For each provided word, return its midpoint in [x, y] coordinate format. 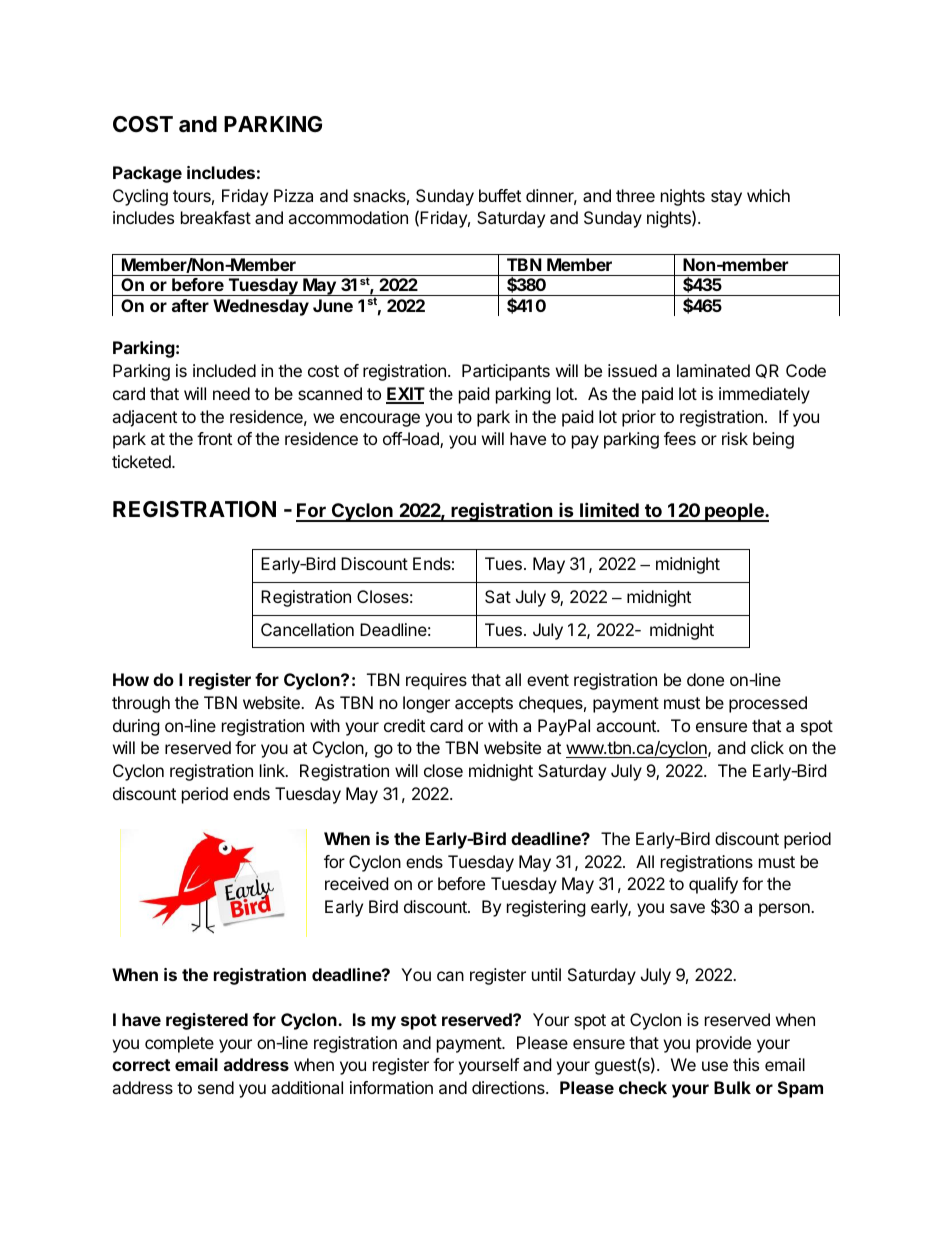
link [273, 770]
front [214, 438]
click [767, 747]
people [734, 512]
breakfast [216, 217]
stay [726, 198]
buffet [500, 195]
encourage [380, 420]
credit [404, 725]
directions [509, 1087]
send [216, 1087]
